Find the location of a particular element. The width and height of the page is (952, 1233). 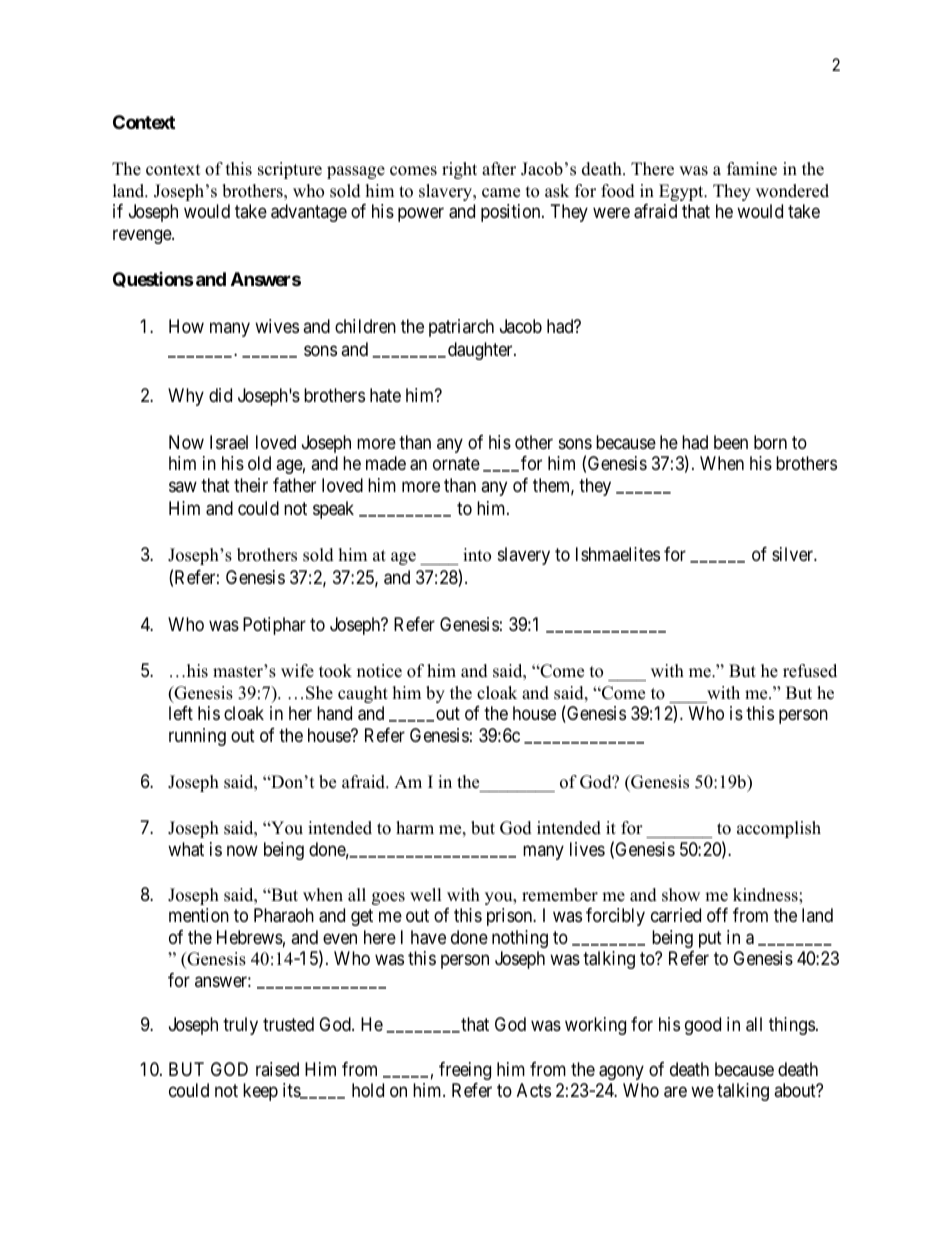

into is located at coordinates (477, 555).
